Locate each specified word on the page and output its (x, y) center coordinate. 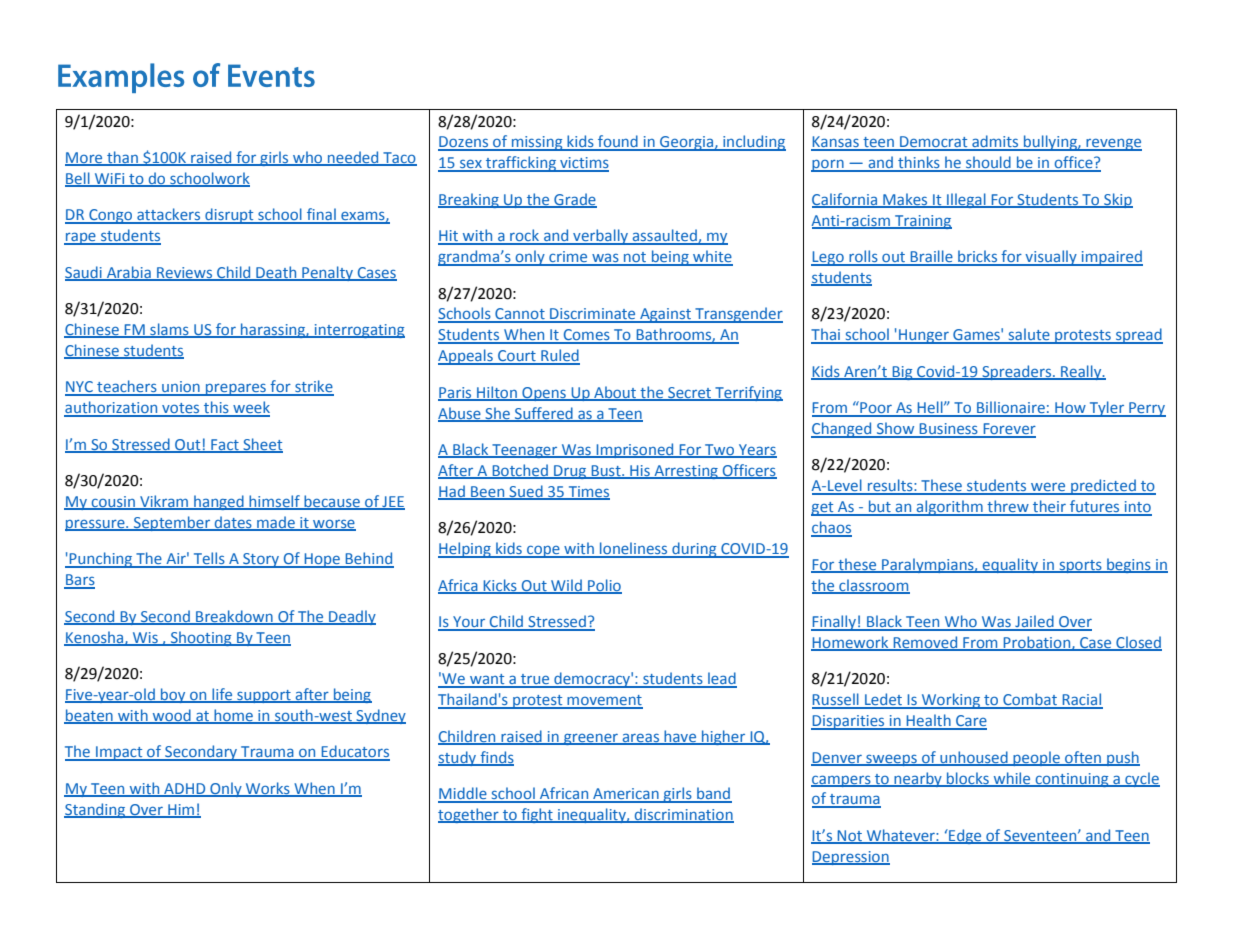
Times (588, 492)
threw (1008, 507)
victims (583, 164)
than (122, 158)
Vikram (164, 502)
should (988, 163)
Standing (96, 810)
